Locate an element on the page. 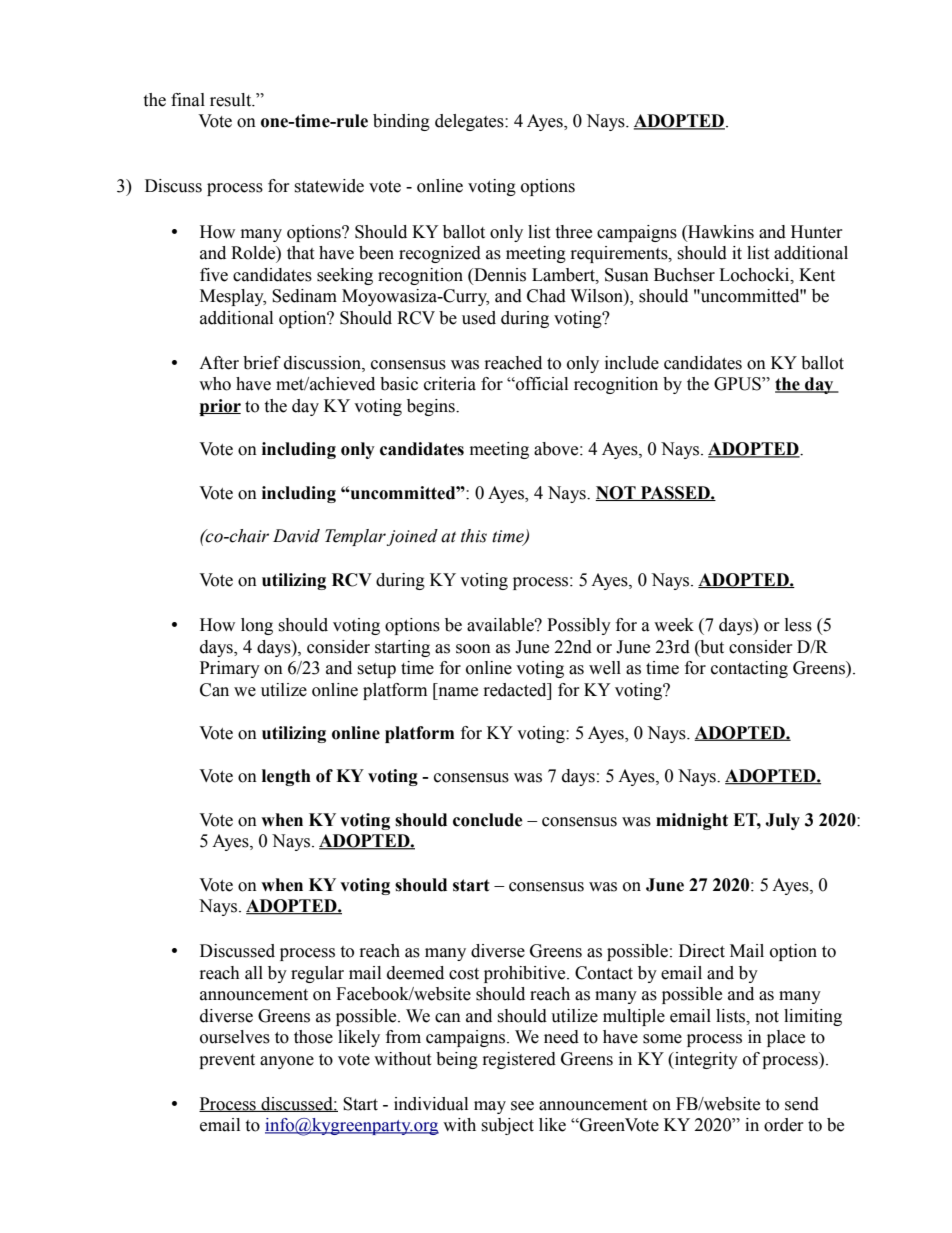 The width and height of the document is (952, 1233). anyone is located at coordinates (287, 1062).
